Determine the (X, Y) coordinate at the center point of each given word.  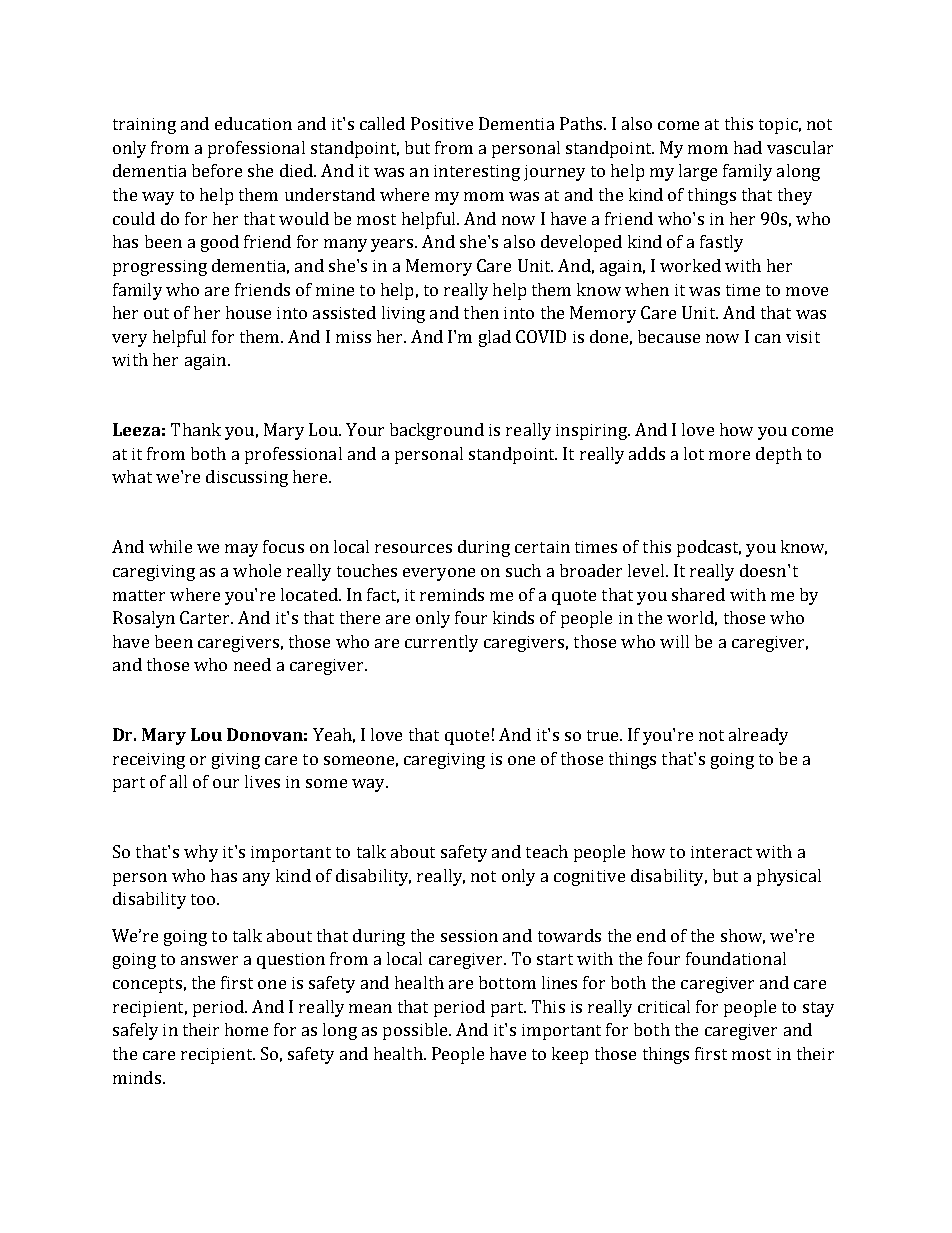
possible (416, 1031)
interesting (477, 173)
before (217, 170)
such (523, 570)
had (748, 147)
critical (664, 1006)
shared (698, 594)
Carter (206, 617)
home (246, 1029)
